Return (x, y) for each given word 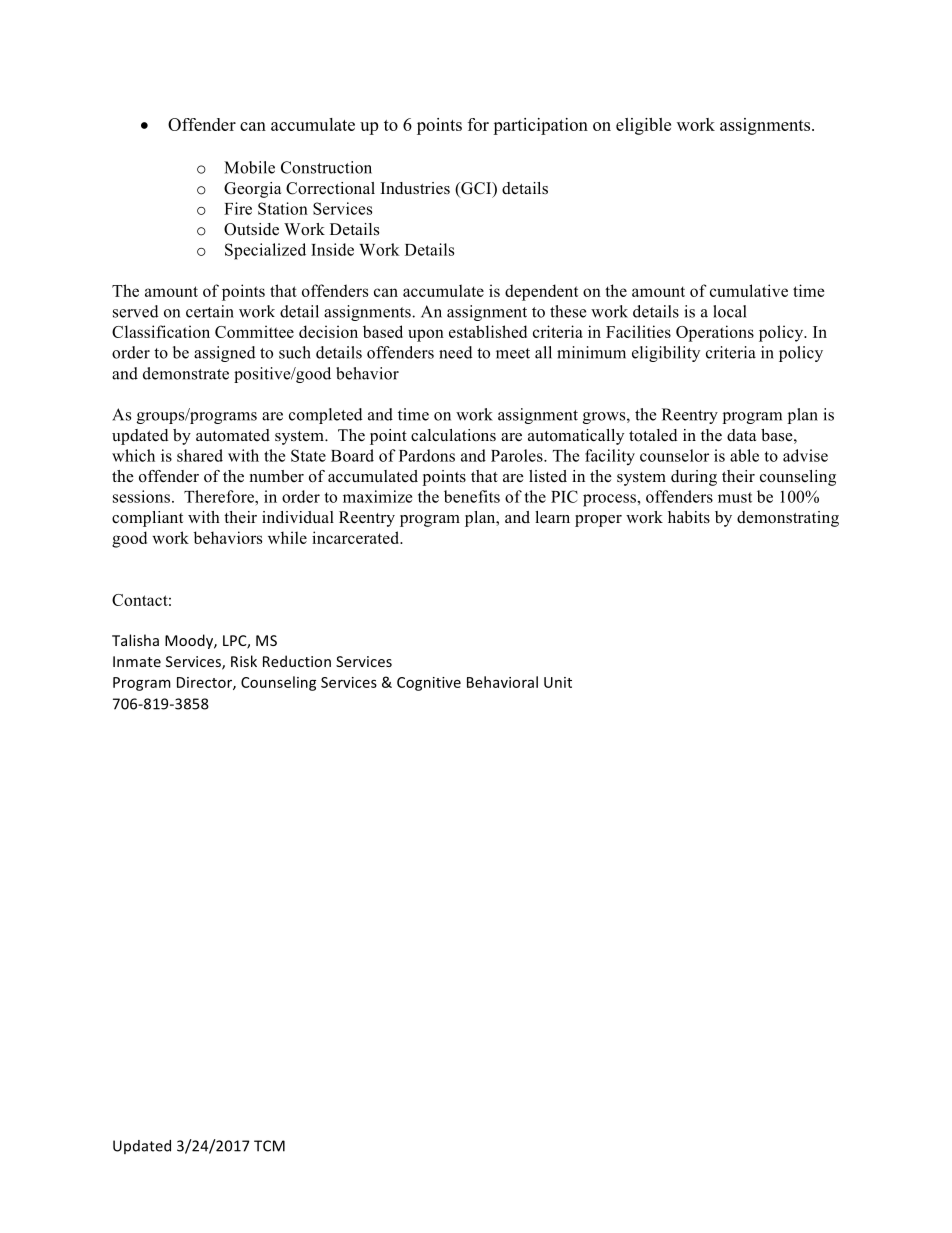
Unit (558, 682)
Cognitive (429, 684)
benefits (472, 496)
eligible (643, 126)
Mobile (249, 167)
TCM (269, 1146)
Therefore (220, 496)
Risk (244, 661)
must (735, 497)
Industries (415, 188)
